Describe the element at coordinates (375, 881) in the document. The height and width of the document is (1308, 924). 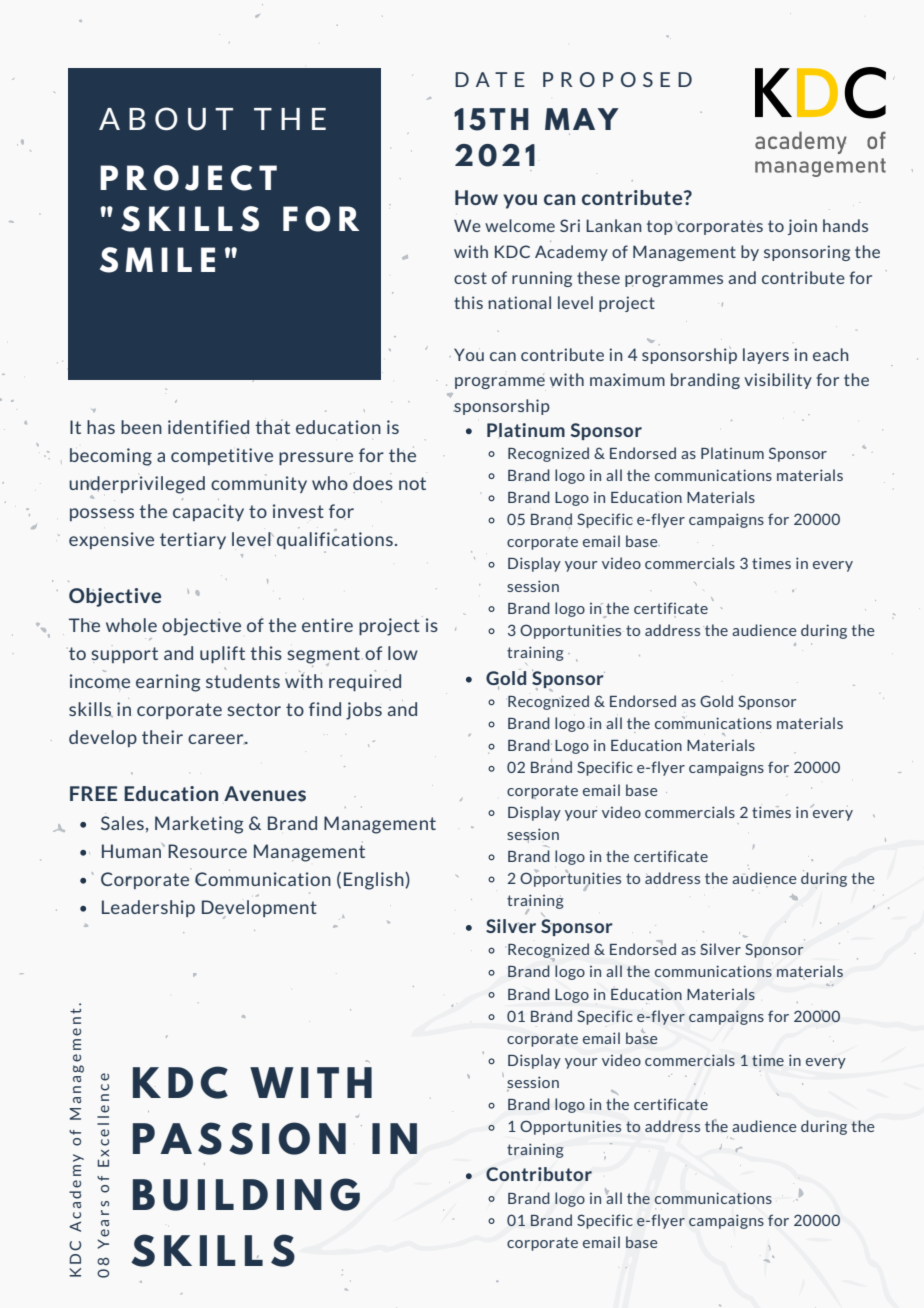
I see `English` at that location.
